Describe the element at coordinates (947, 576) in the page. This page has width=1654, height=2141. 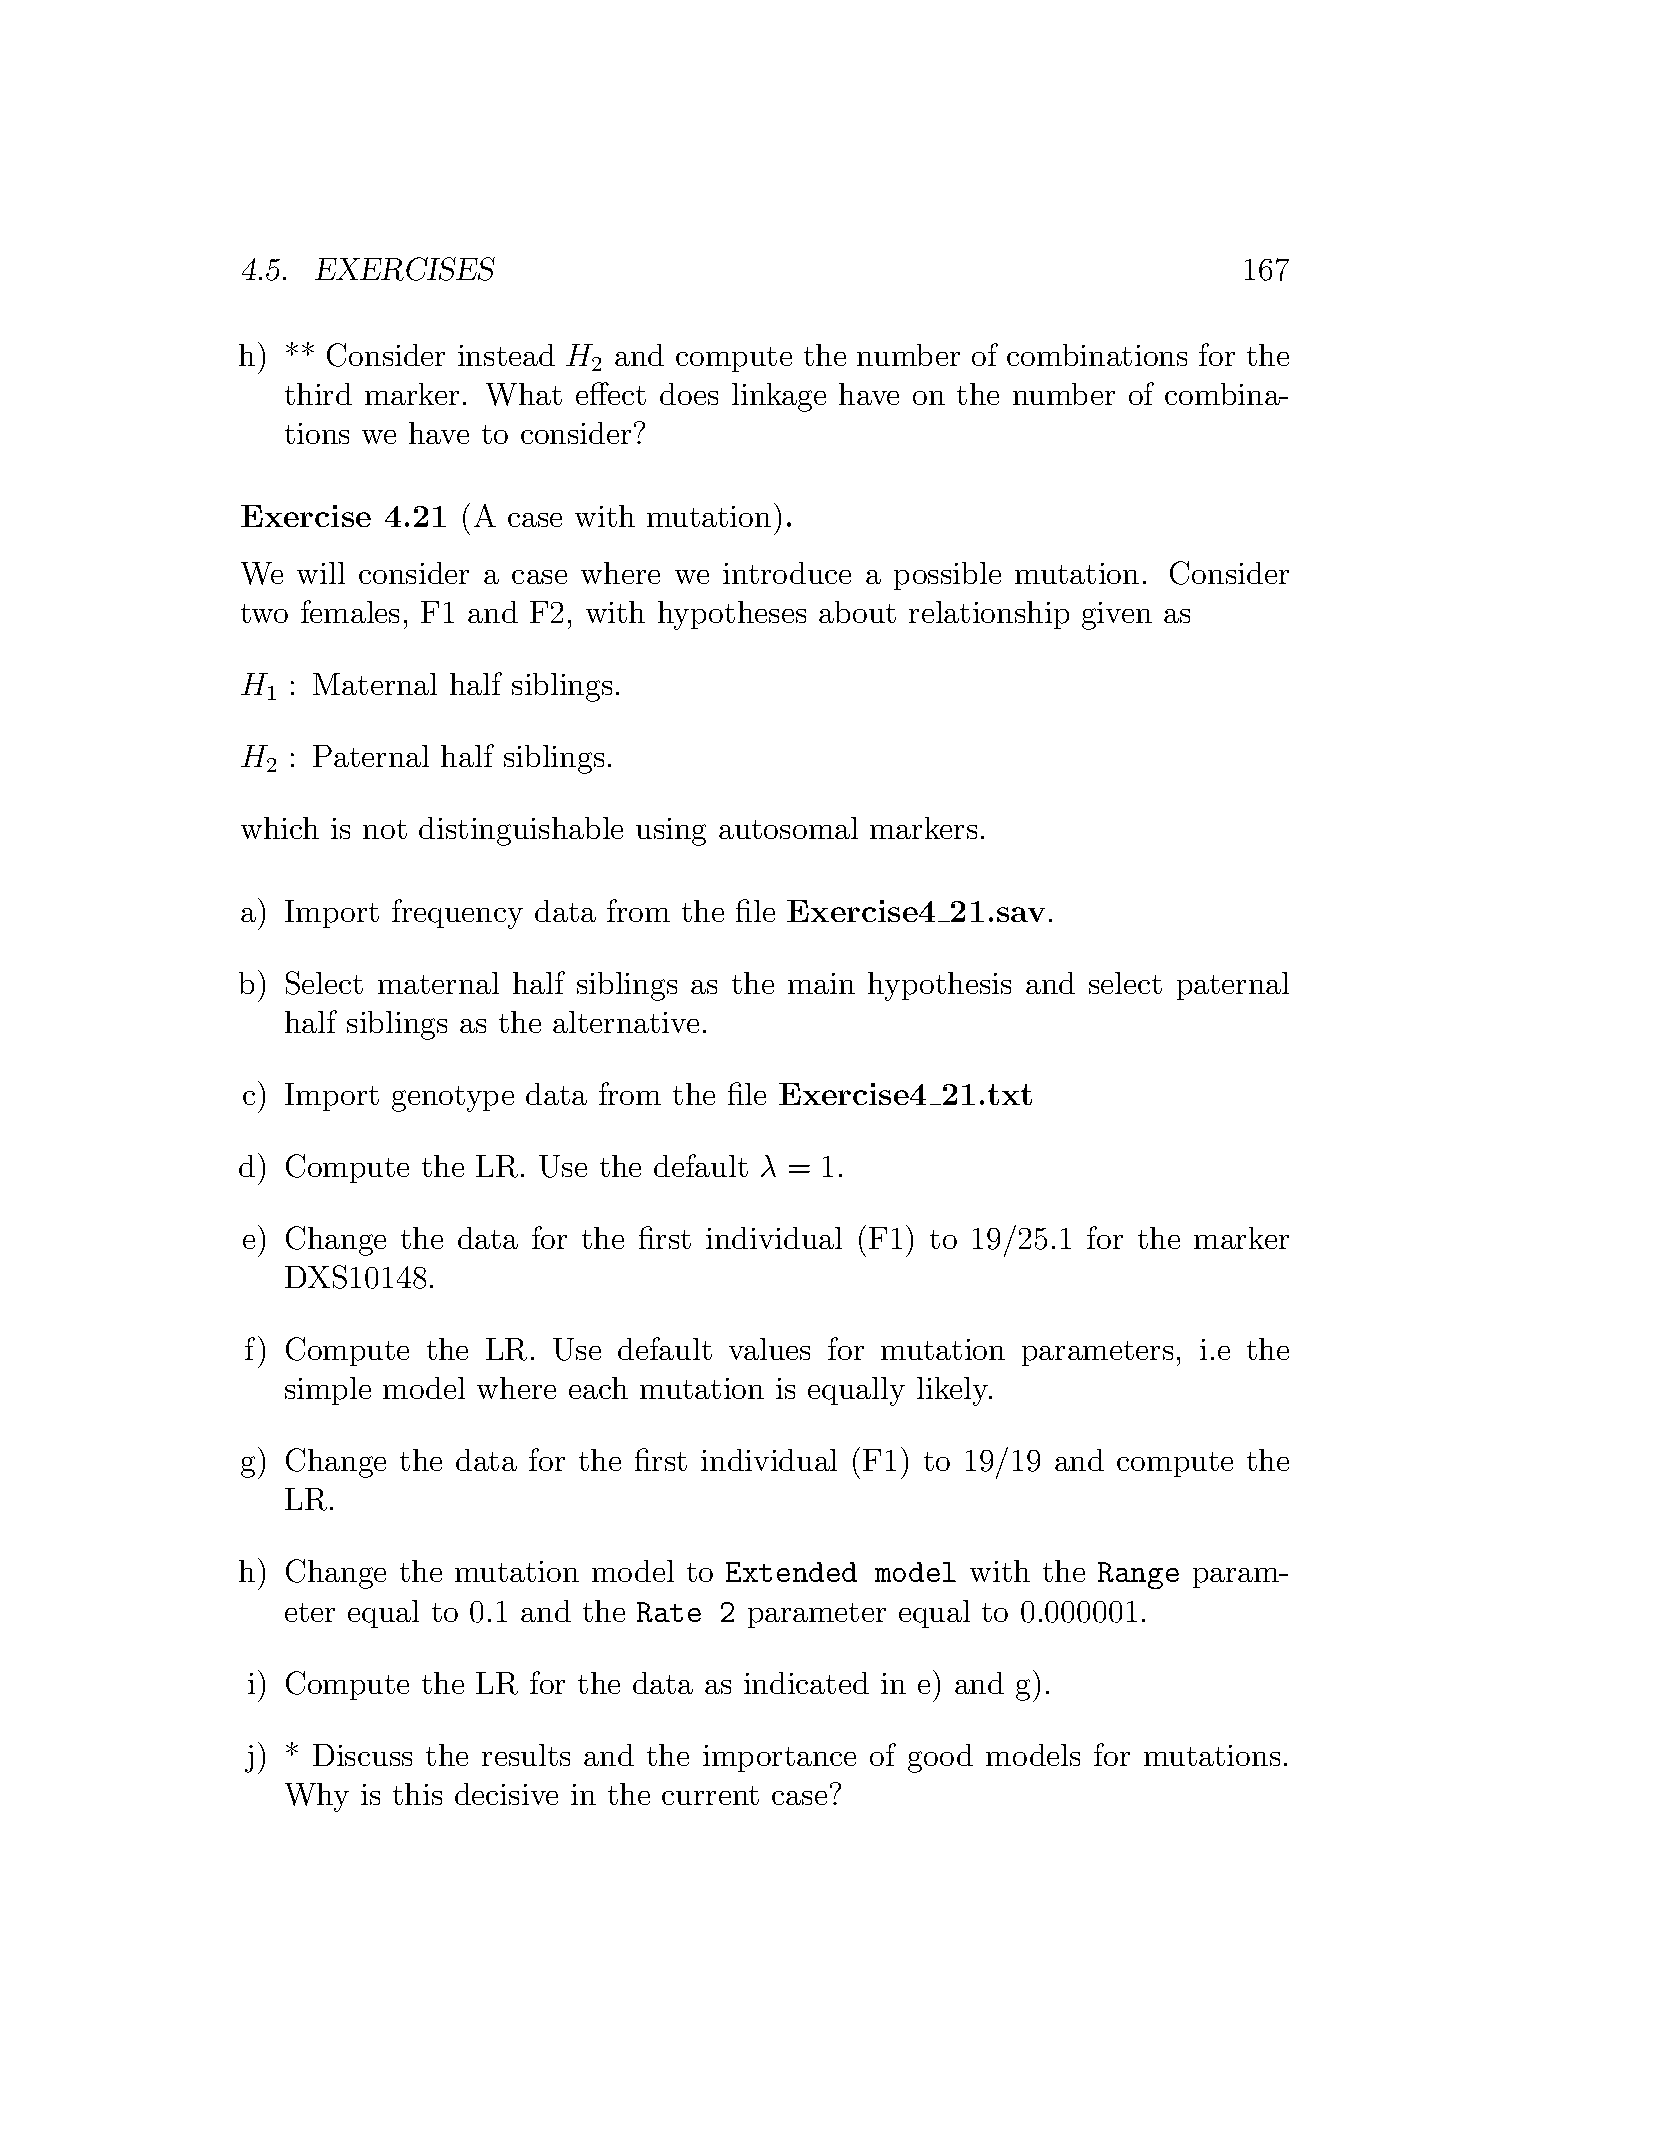
I see `possible` at that location.
